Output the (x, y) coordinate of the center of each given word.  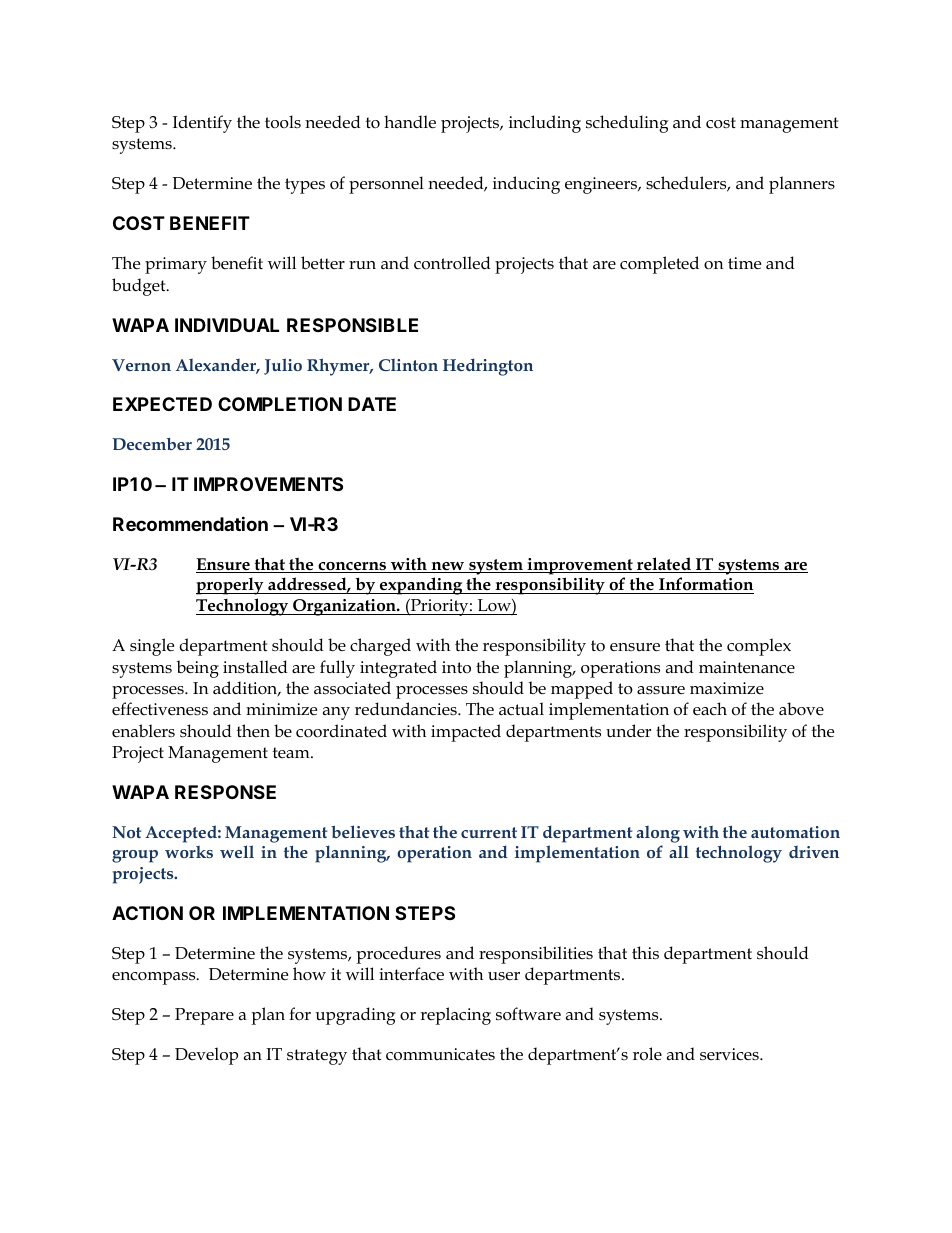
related (664, 565)
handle (410, 122)
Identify (202, 124)
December (152, 443)
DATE (372, 404)
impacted (466, 733)
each (710, 708)
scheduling (627, 124)
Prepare (204, 1016)
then (253, 730)
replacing (455, 1016)
